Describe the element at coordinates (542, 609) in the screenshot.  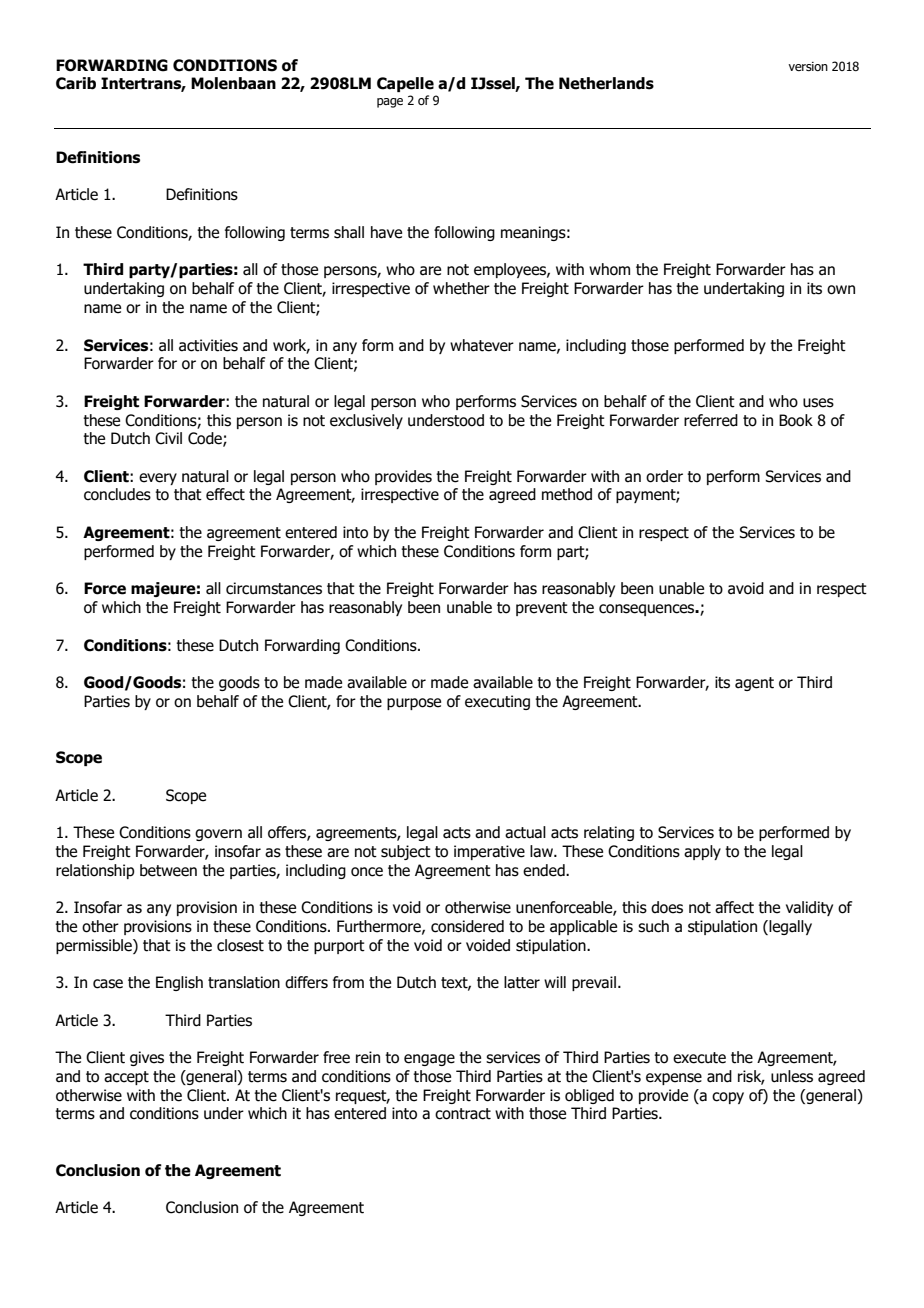
I see `prevent` at that location.
